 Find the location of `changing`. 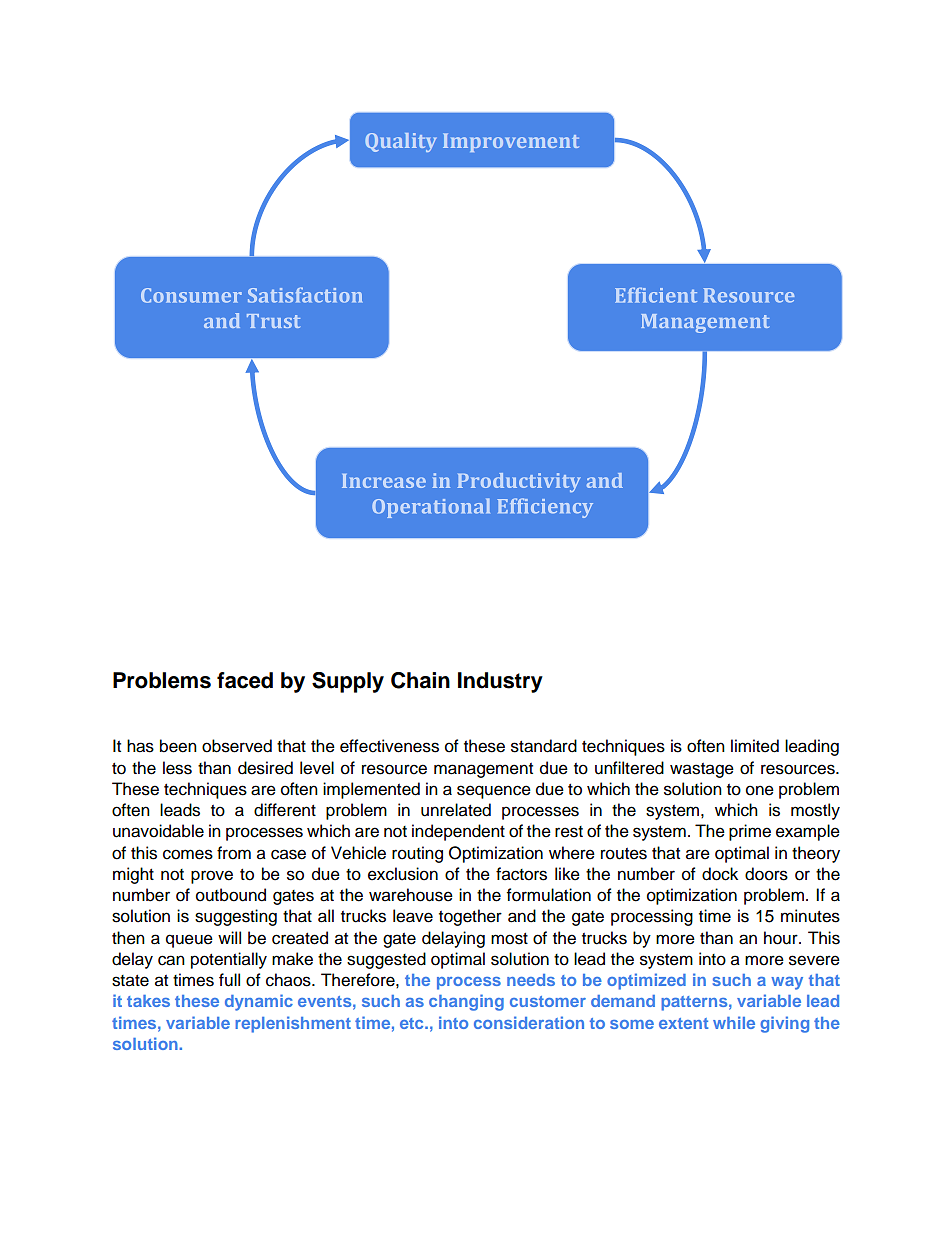

changing is located at coordinates (466, 1002).
